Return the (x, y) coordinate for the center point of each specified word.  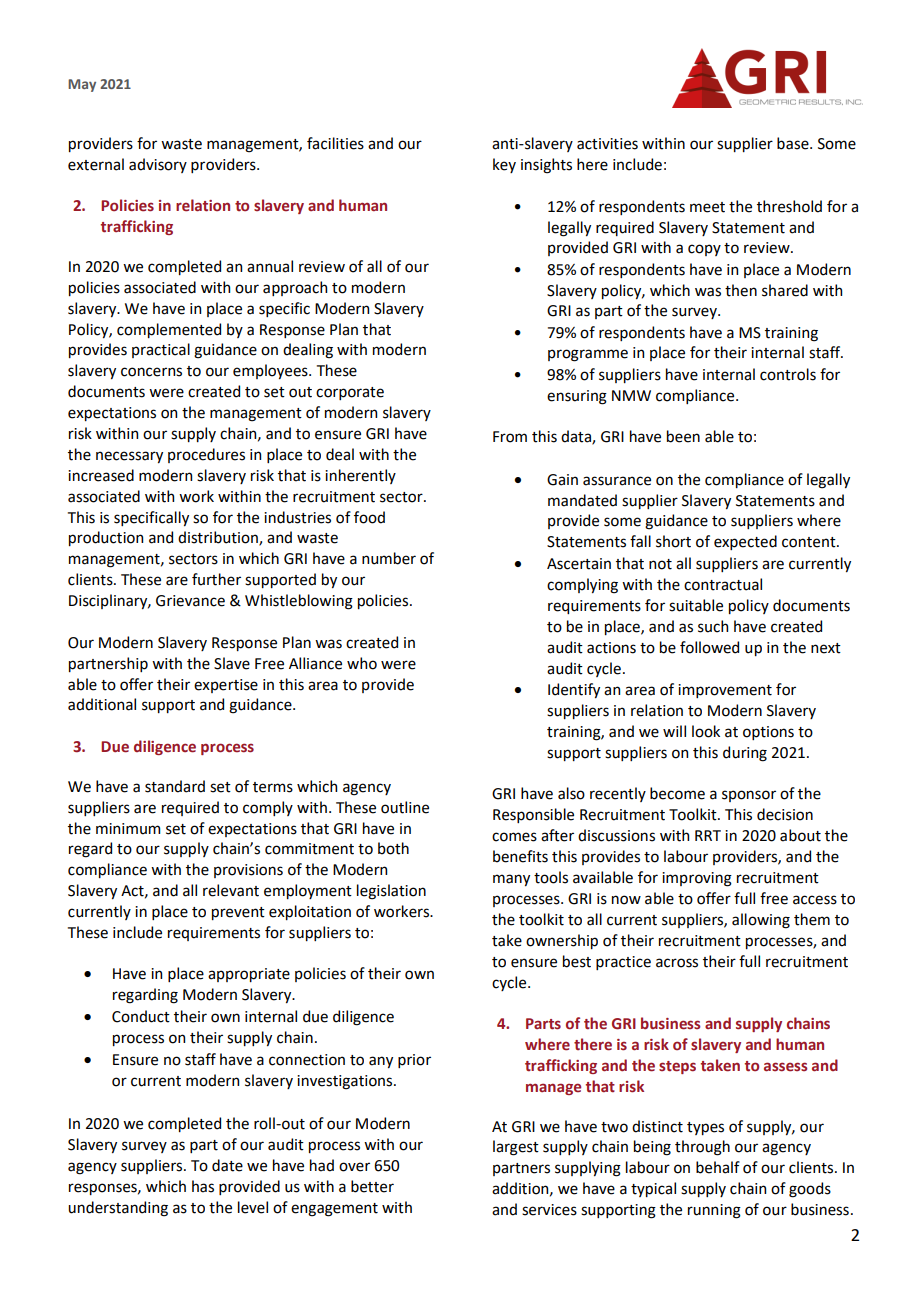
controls (788, 374)
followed (709, 647)
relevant (231, 890)
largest (516, 1148)
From (510, 437)
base (794, 143)
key (504, 165)
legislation (391, 892)
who (362, 663)
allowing (761, 921)
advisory (158, 165)
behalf (718, 1167)
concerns (151, 372)
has (203, 1186)
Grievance (190, 601)
